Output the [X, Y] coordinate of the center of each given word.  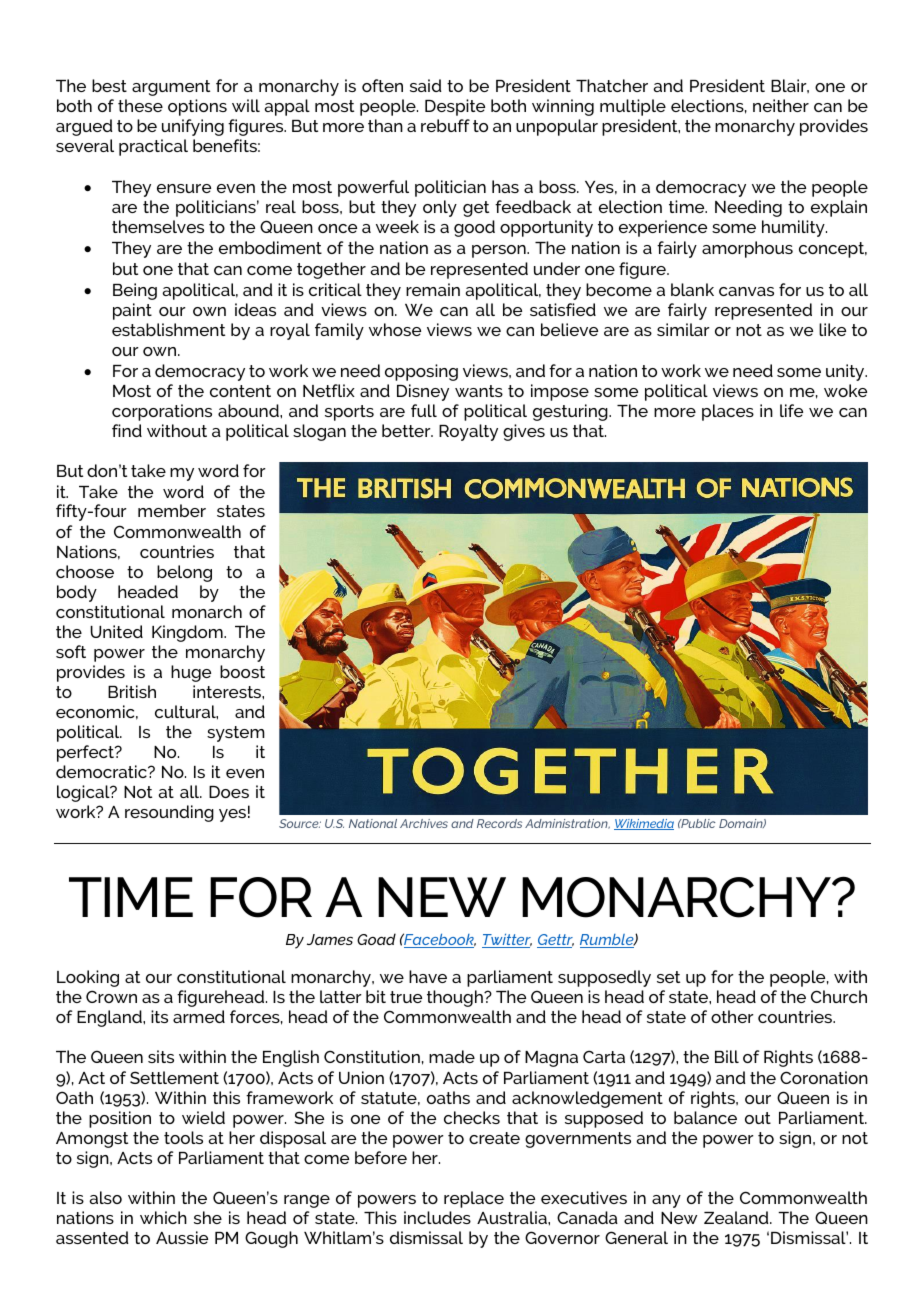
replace [474, 1199]
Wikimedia [644, 824]
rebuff [445, 125]
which [163, 1217]
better [407, 430]
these [140, 105]
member [172, 510]
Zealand [737, 1217]
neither [781, 105]
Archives [424, 823]
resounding [169, 813]
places [728, 412]
